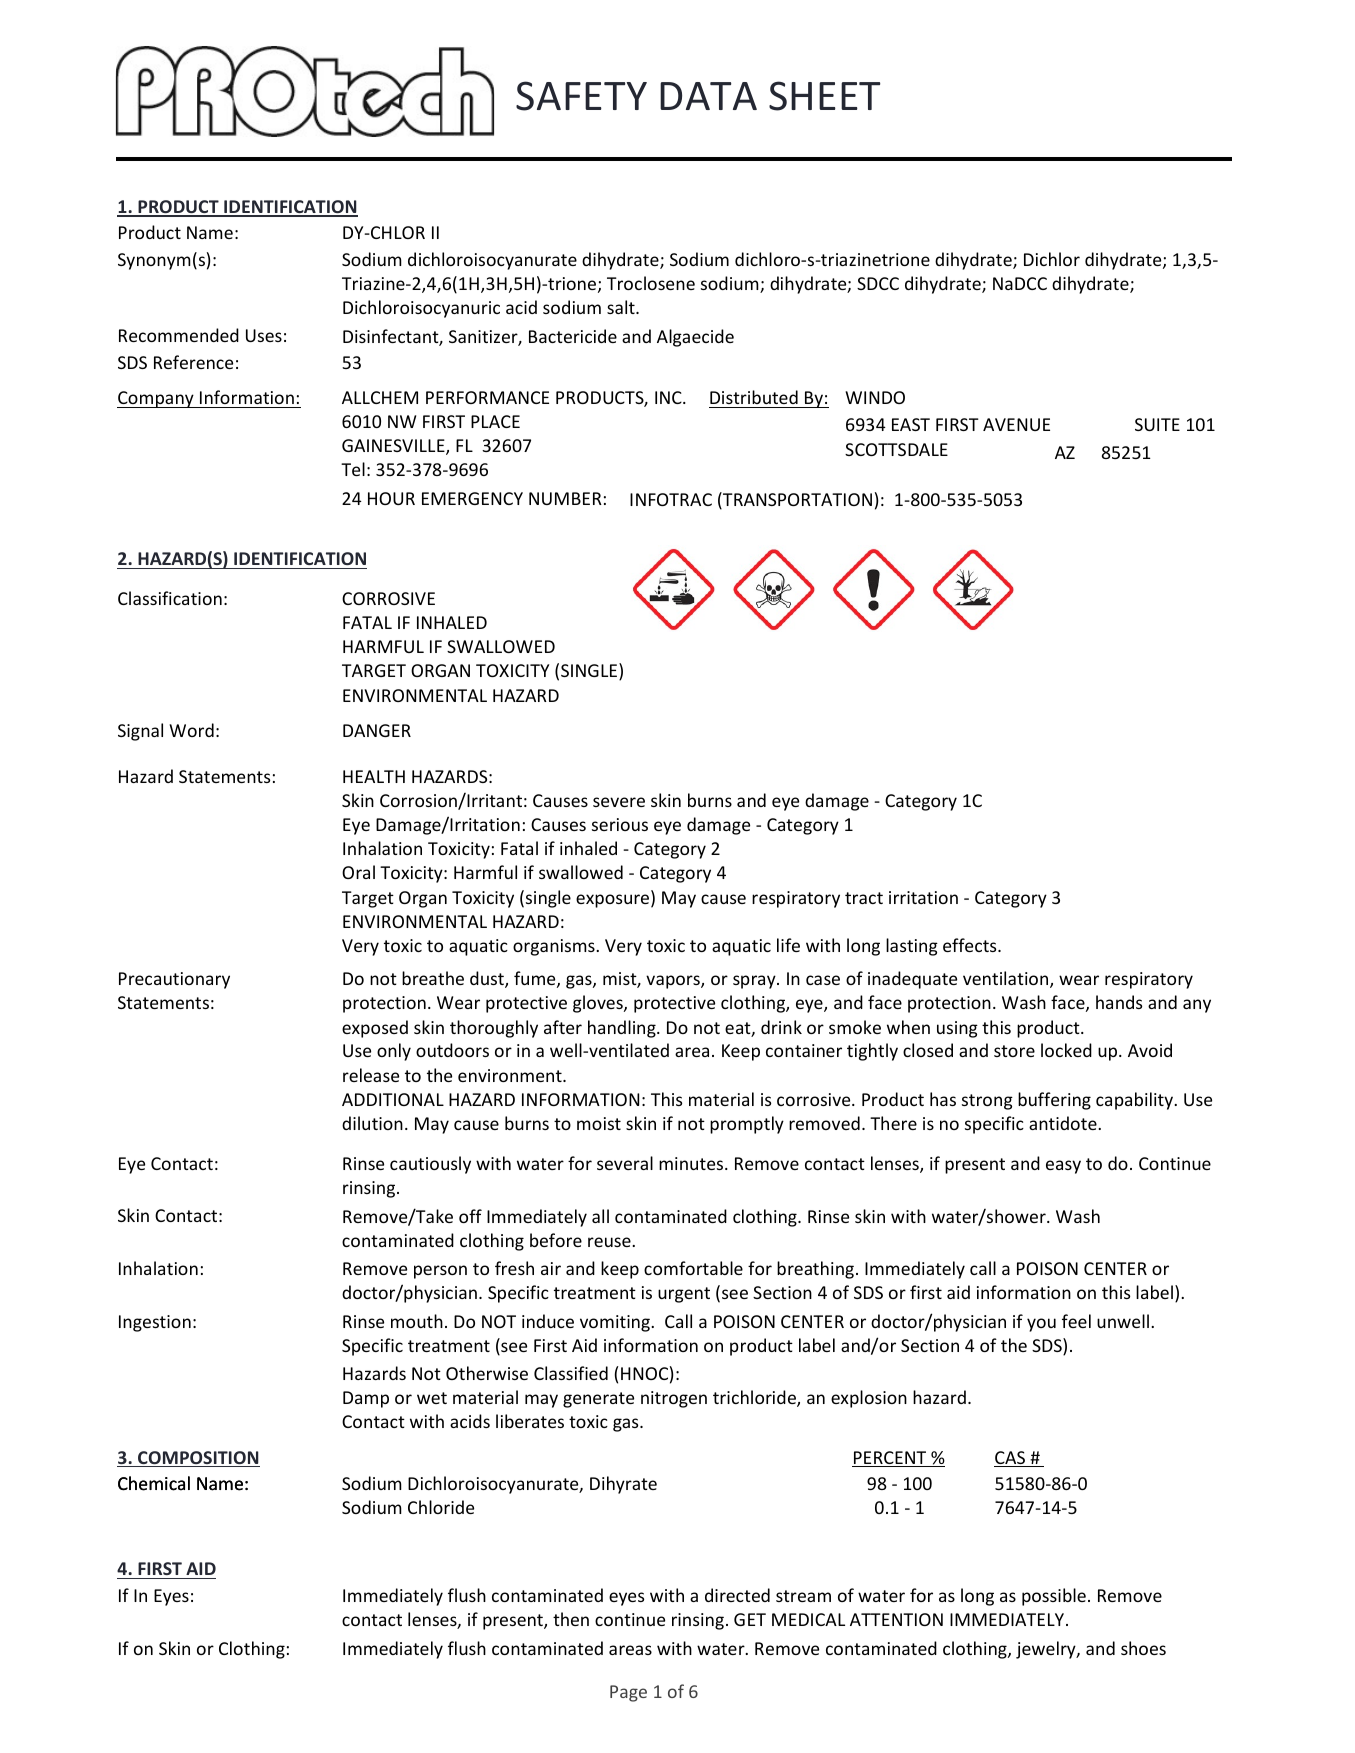 This image has width=1355, height=1753. I want to click on SHEET, so click(824, 96).
